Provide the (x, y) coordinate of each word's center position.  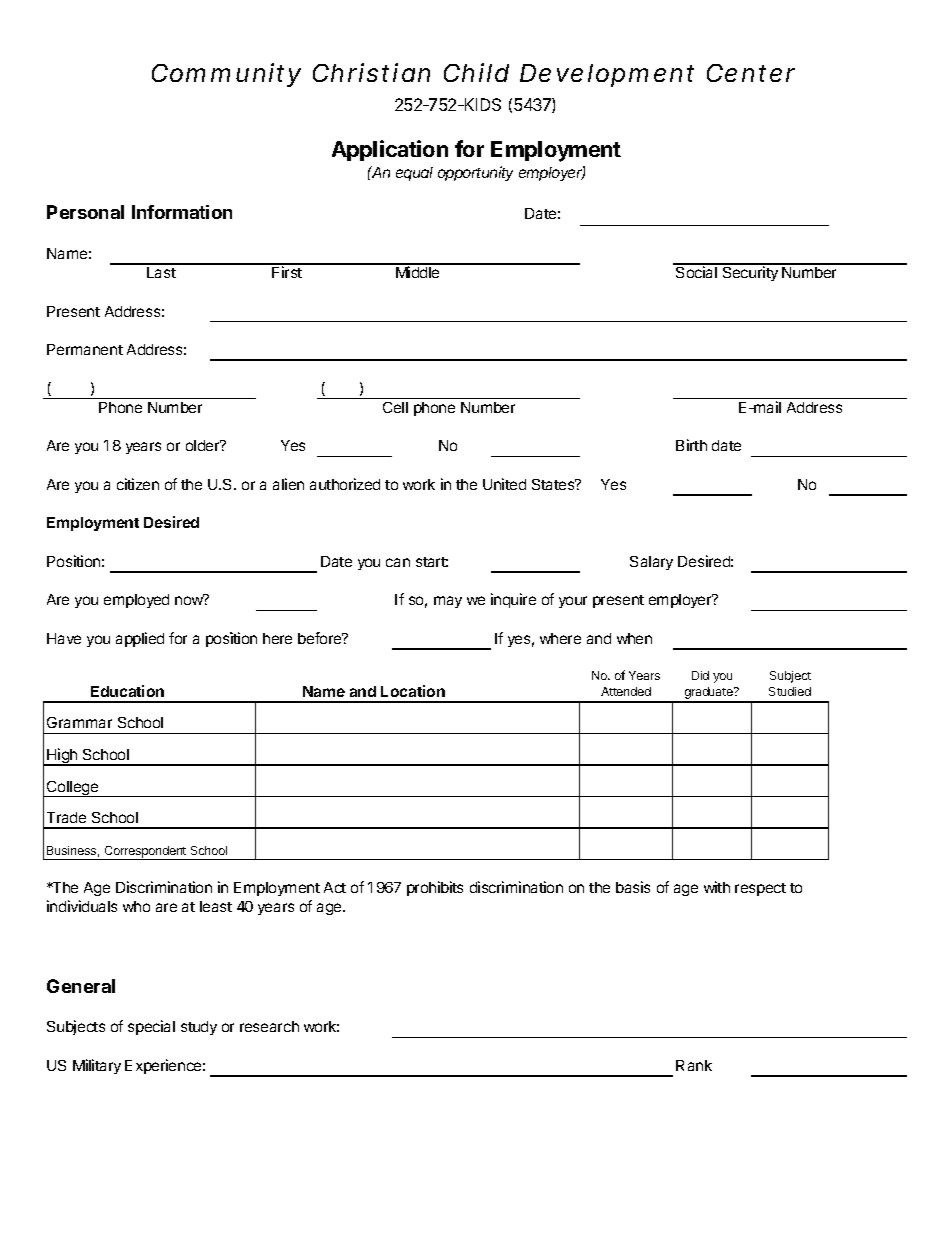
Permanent (85, 349)
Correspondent (145, 853)
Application (390, 150)
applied (140, 639)
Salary (651, 563)
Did (700, 675)
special (151, 1027)
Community (226, 75)
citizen (138, 484)
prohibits (435, 888)
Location (413, 691)
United (504, 484)
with (717, 887)
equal (414, 174)
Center (751, 73)
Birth (691, 445)
